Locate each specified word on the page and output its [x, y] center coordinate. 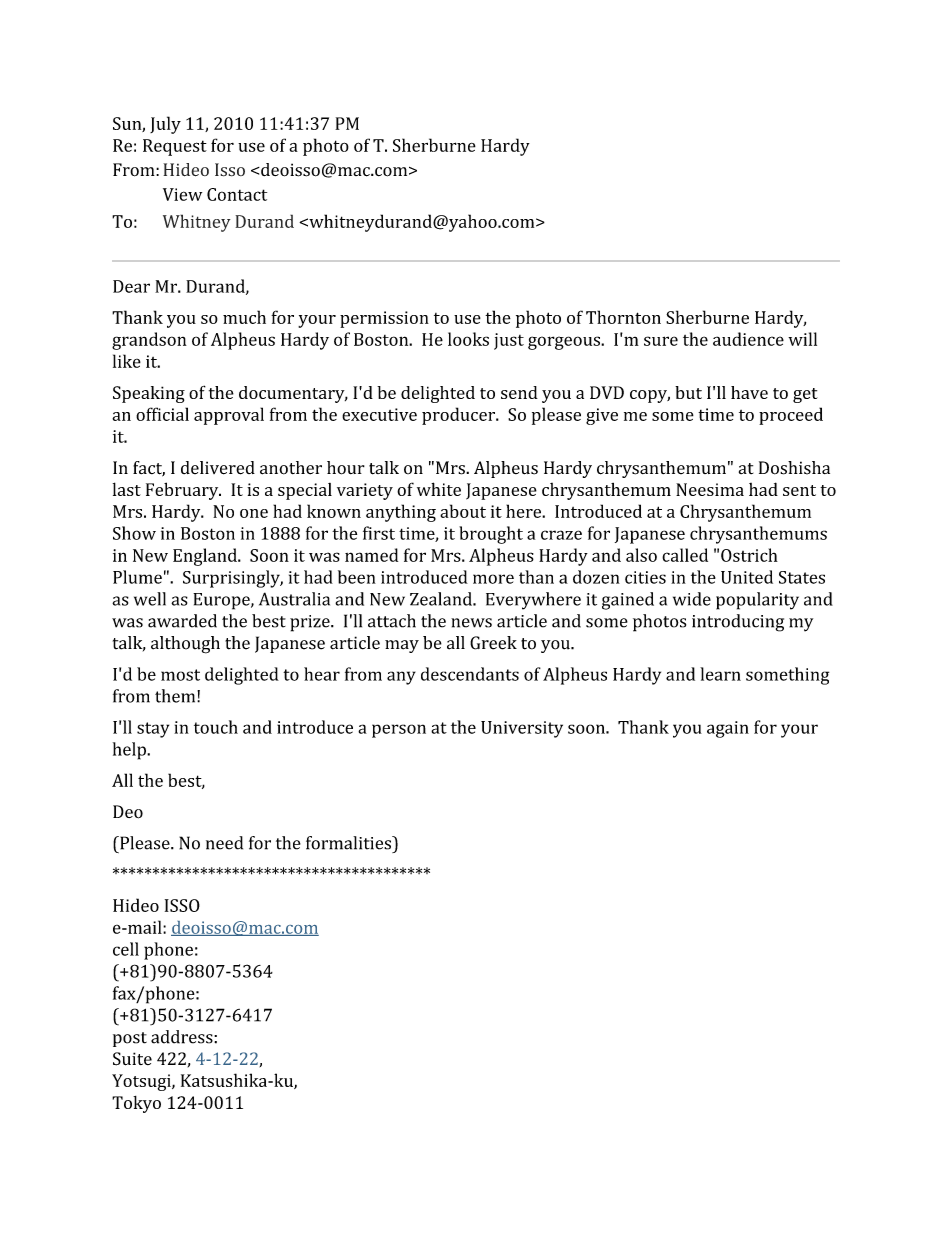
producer [459, 416]
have [749, 392]
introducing [738, 623]
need [224, 843]
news [471, 623]
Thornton [623, 317]
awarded [182, 621]
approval [229, 416]
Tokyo [136, 1104]
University [522, 729]
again [728, 729]
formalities [349, 843]
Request [175, 147]
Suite [132, 1059]
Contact [237, 194]
